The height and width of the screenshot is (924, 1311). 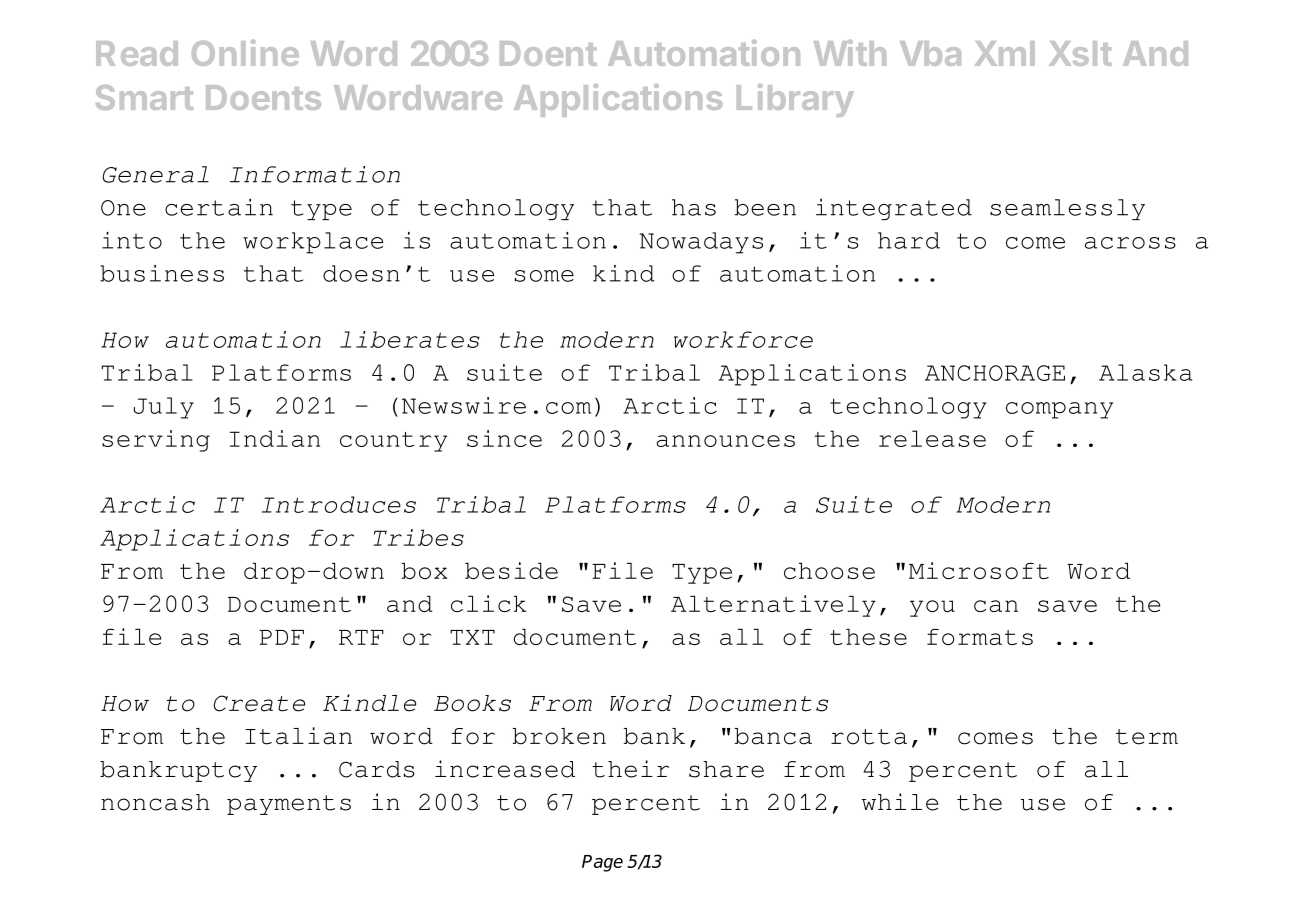 I want to click on Online, so click(x=245, y=53).
